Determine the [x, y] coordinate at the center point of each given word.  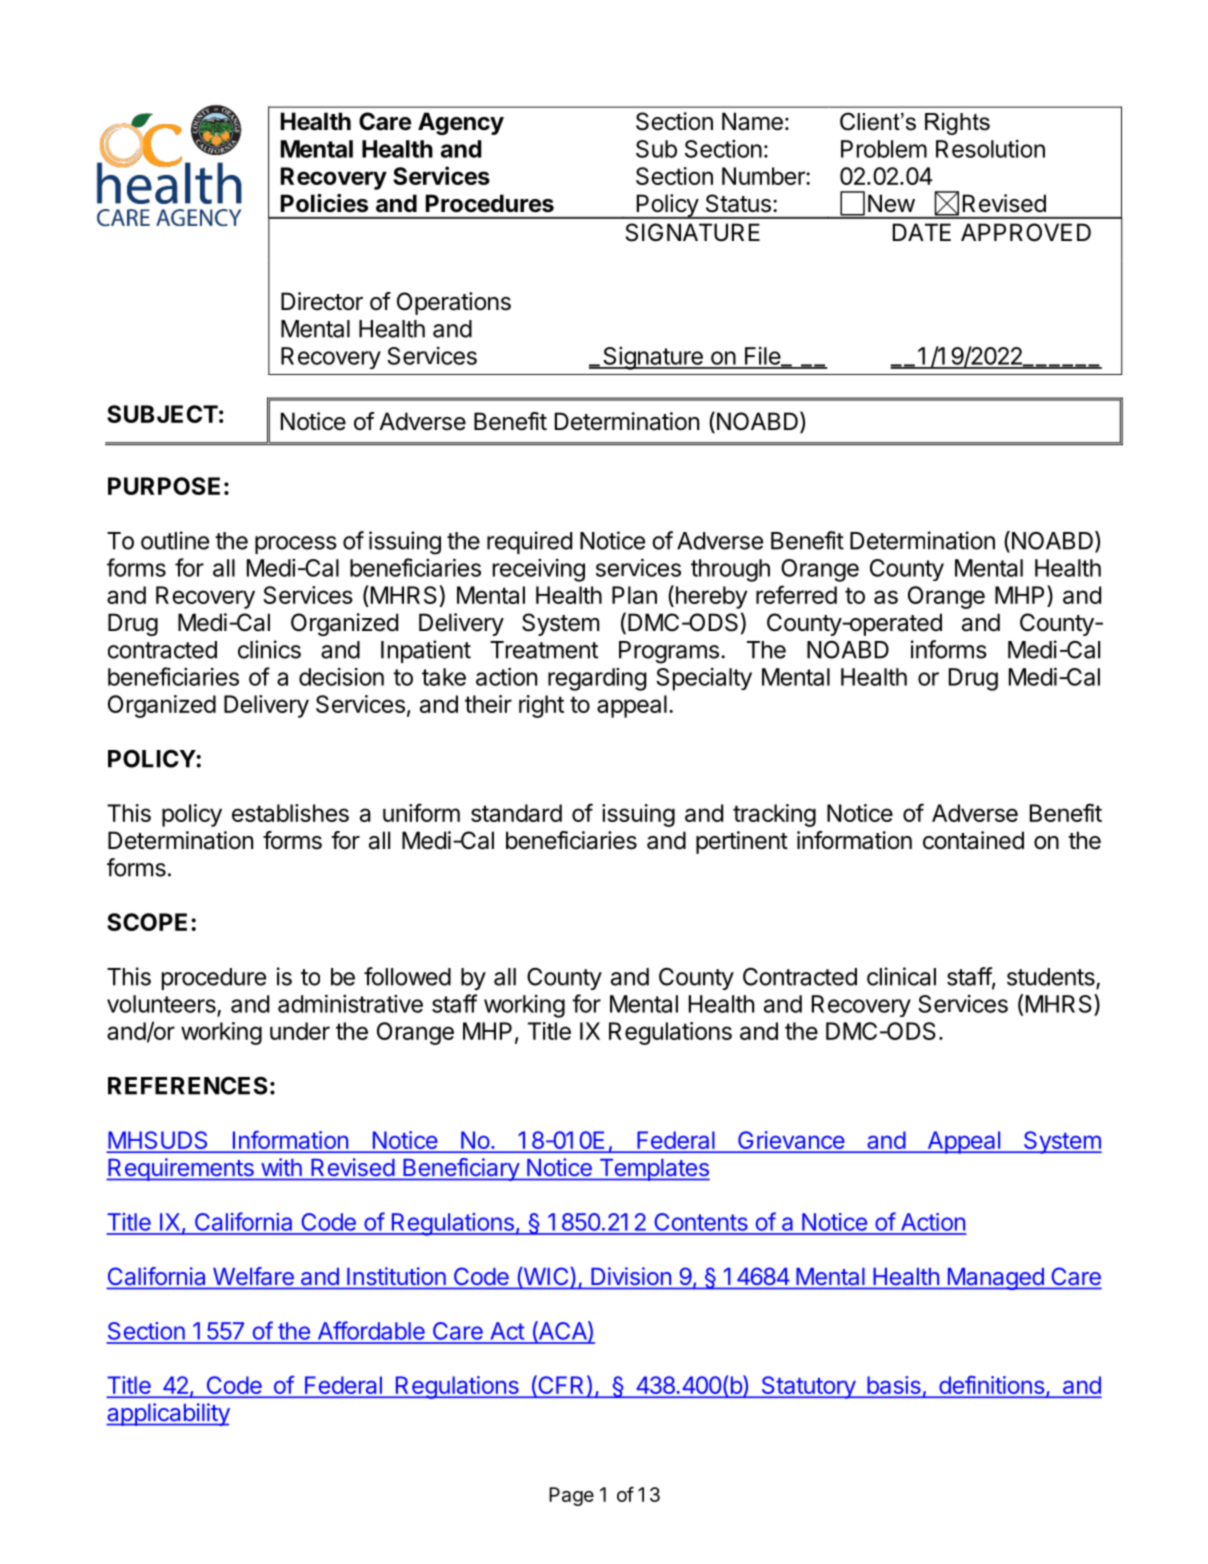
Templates [653, 1170]
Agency [461, 123]
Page [571, 1496]
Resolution [990, 149]
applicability [168, 1414]
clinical [901, 976]
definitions [991, 1386]
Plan [634, 595]
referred [796, 594]
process [296, 545]
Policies [324, 203]
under [300, 1031]
